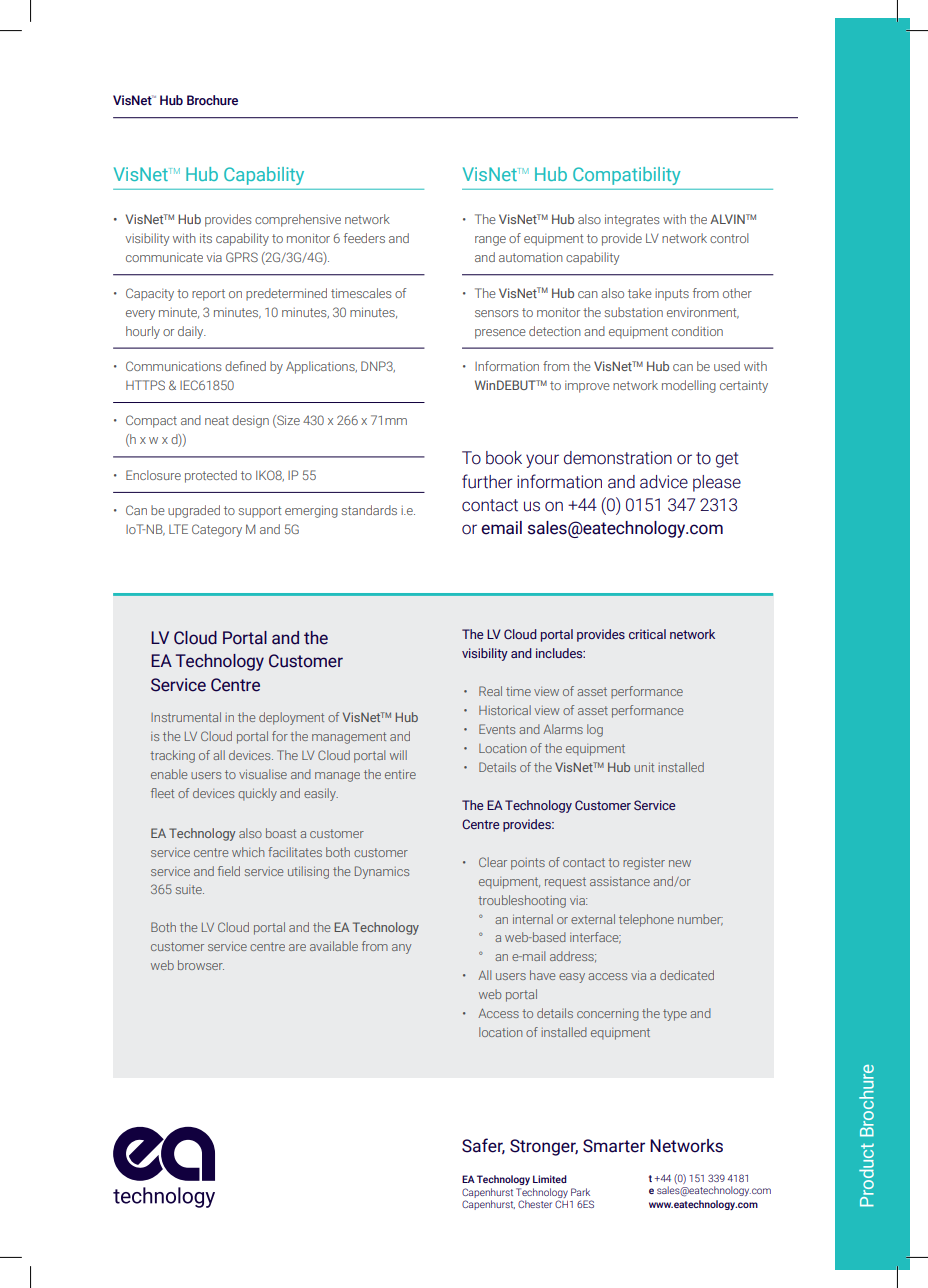 The height and width of the screenshot is (1288, 928). I want to click on Chester, so click(535, 1204).
